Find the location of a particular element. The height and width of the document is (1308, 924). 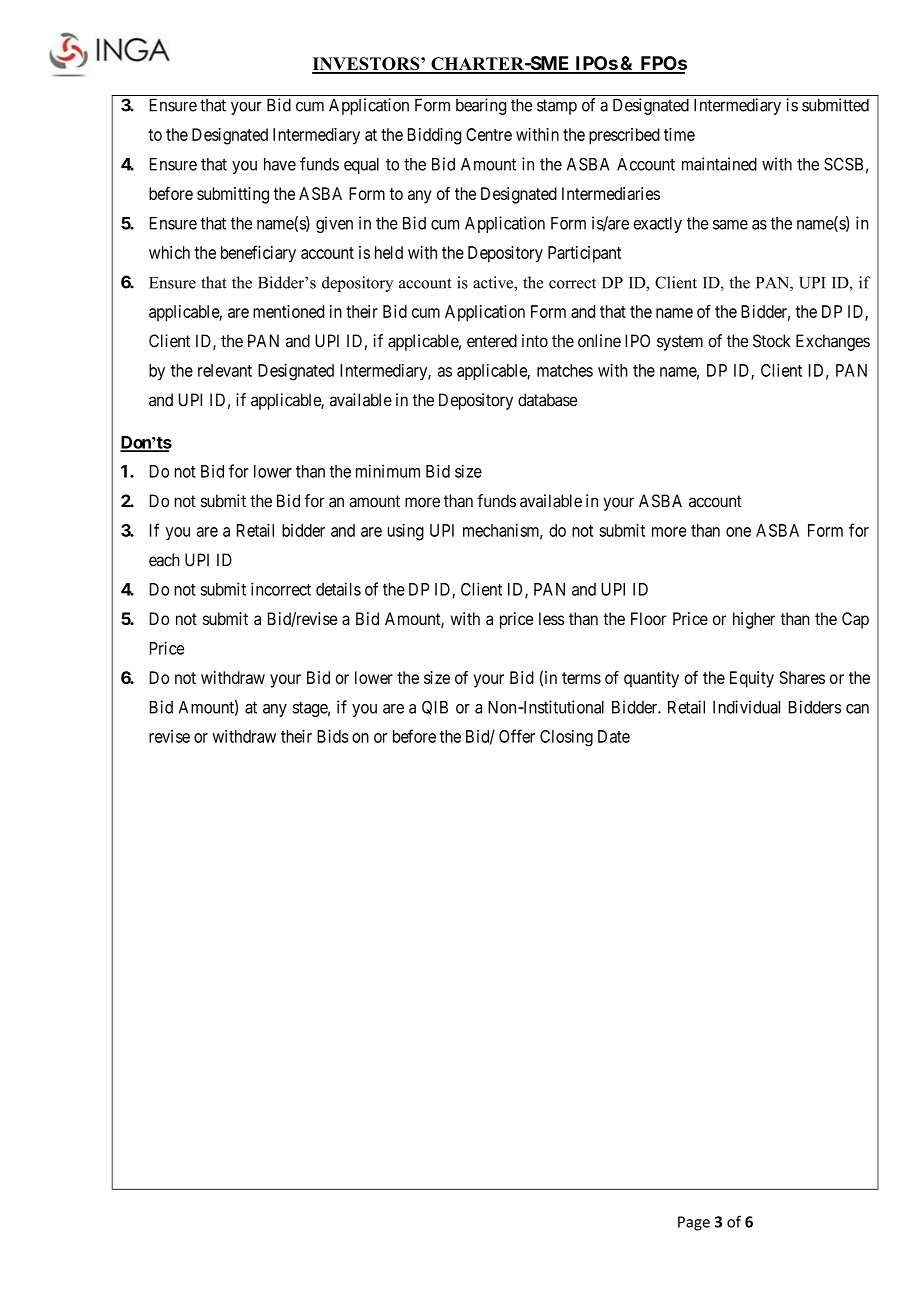

higher is located at coordinates (754, 620).
